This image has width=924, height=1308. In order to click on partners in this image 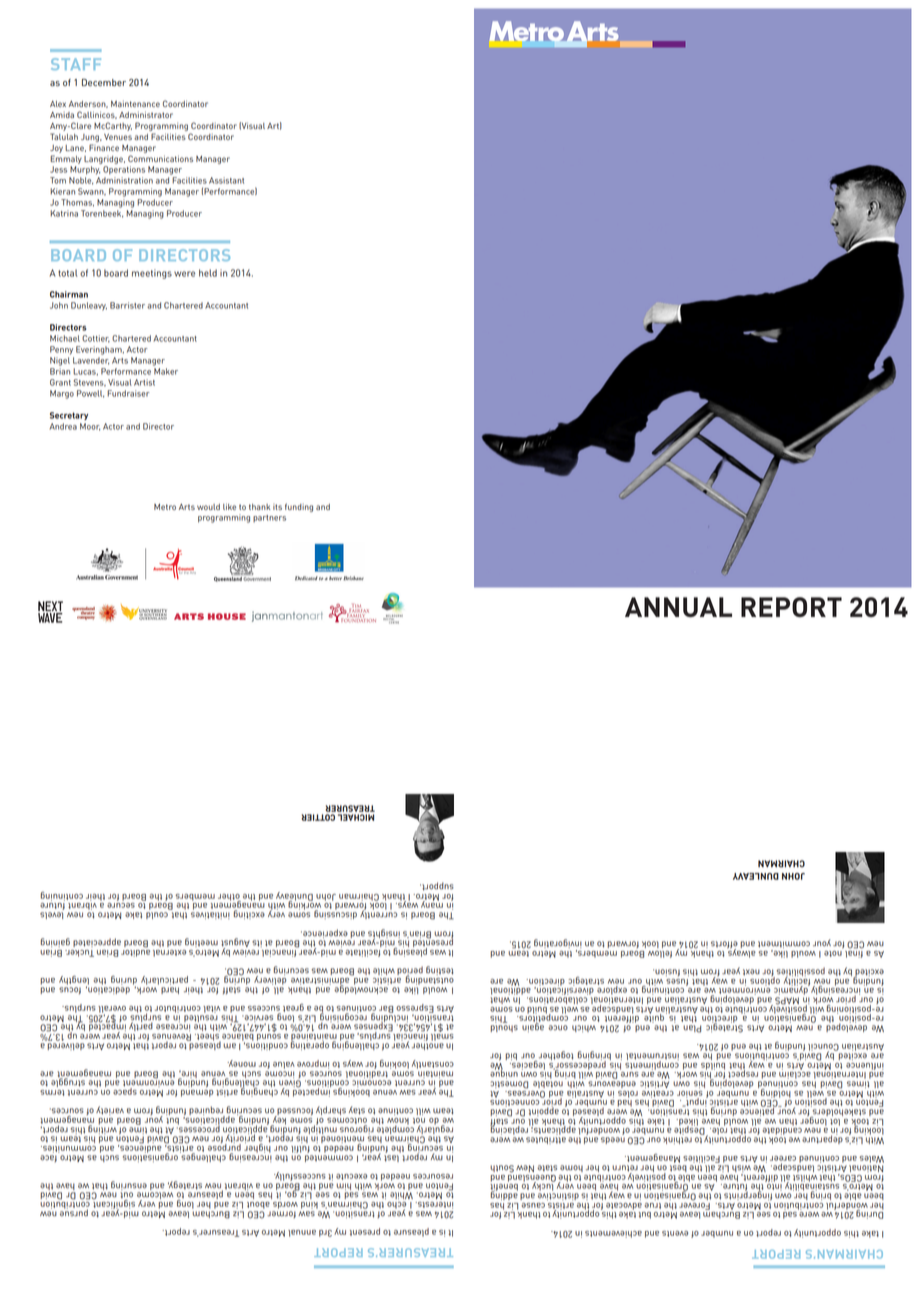, I will do `click(269, 518)`.
